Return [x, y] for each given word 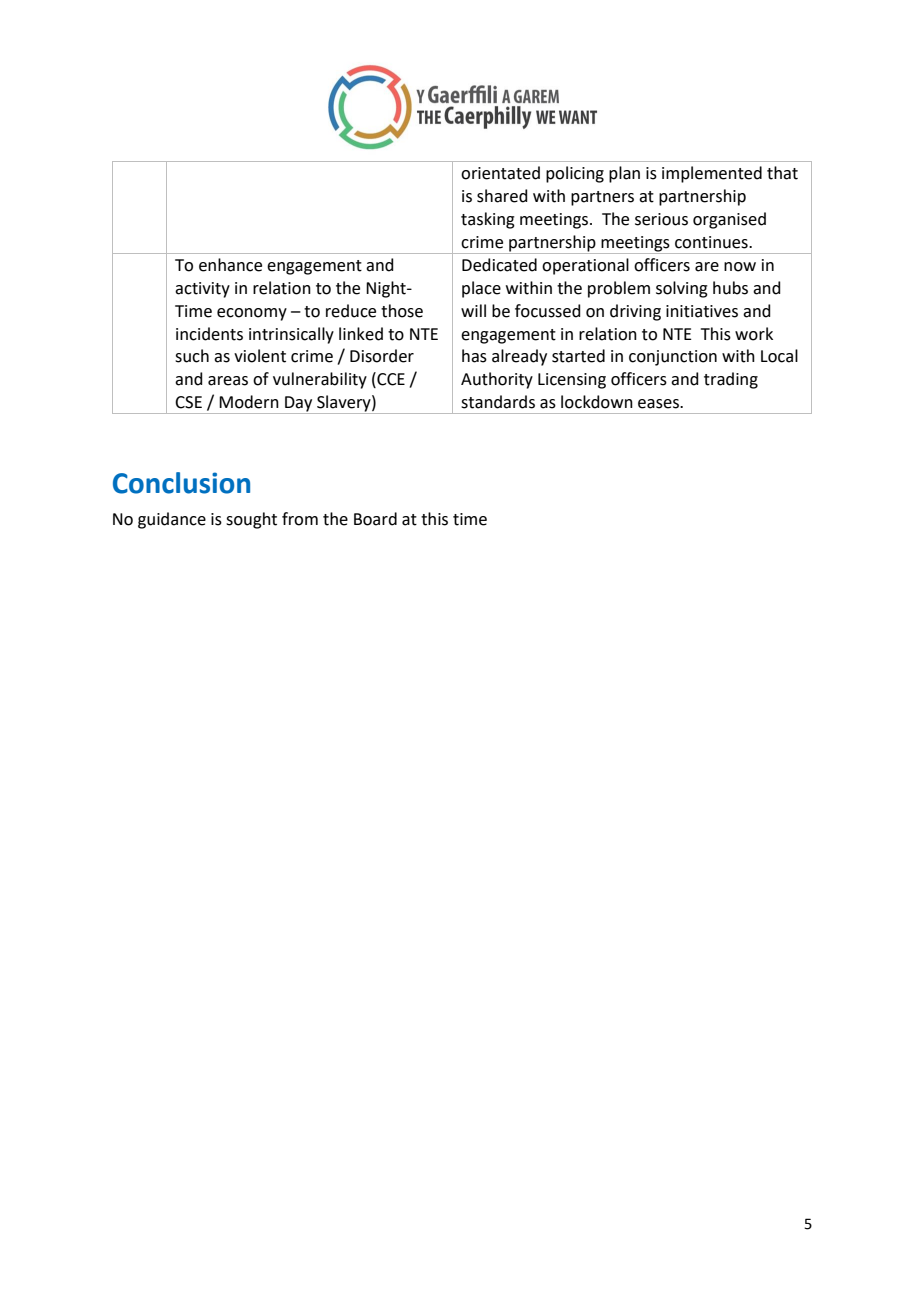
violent [260, 356]
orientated [500, 173]
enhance [230, 265]
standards [498, 402]
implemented [712, 174]
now [740, 267]
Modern [249, 402]
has [474, 356]
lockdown [597, 402]
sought [251, 520]
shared [502, 196]
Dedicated [499, 265]
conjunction [673, 358]
